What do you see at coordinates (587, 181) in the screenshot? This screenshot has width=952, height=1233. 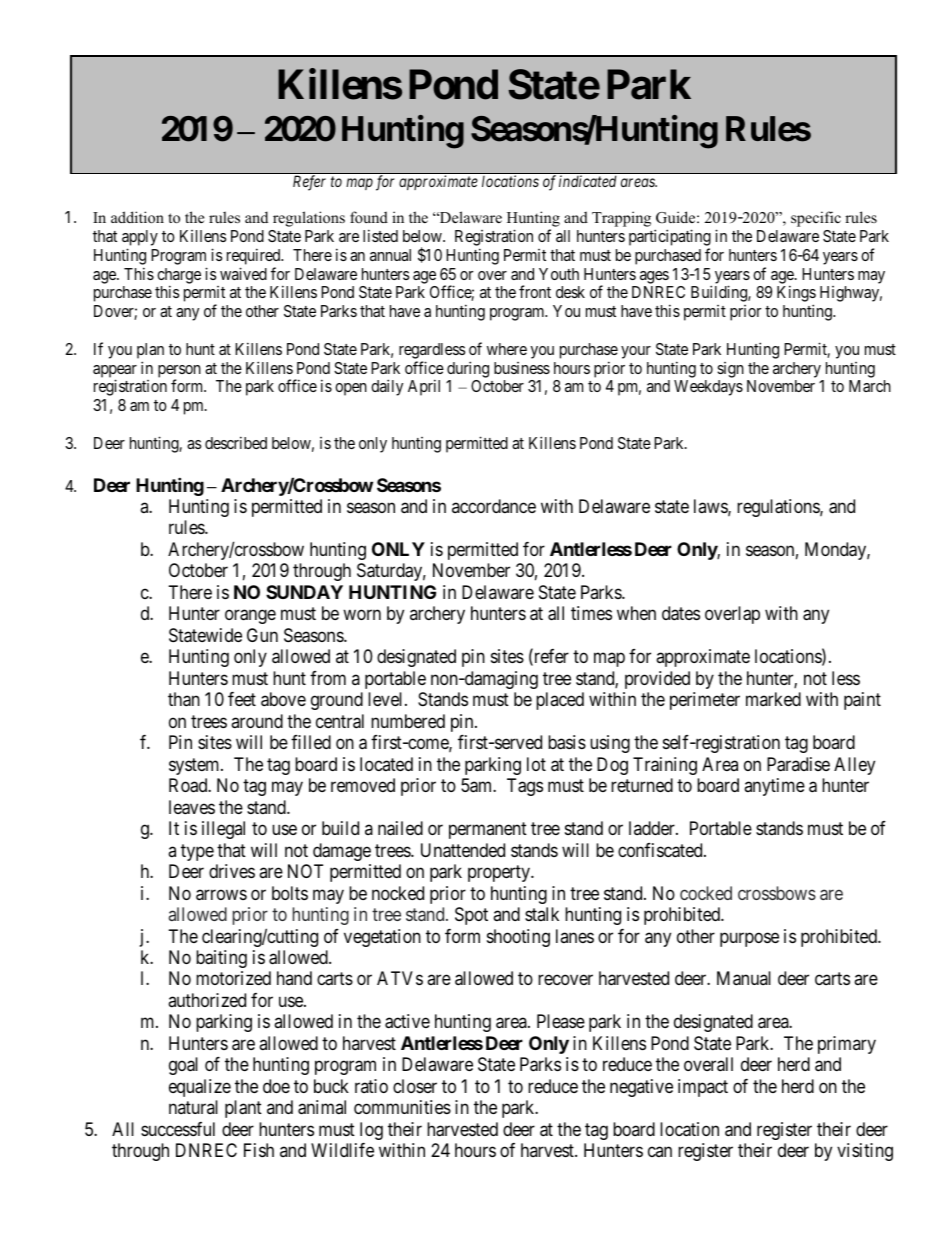 I see `indicated` at bounding box center [587, 181].
